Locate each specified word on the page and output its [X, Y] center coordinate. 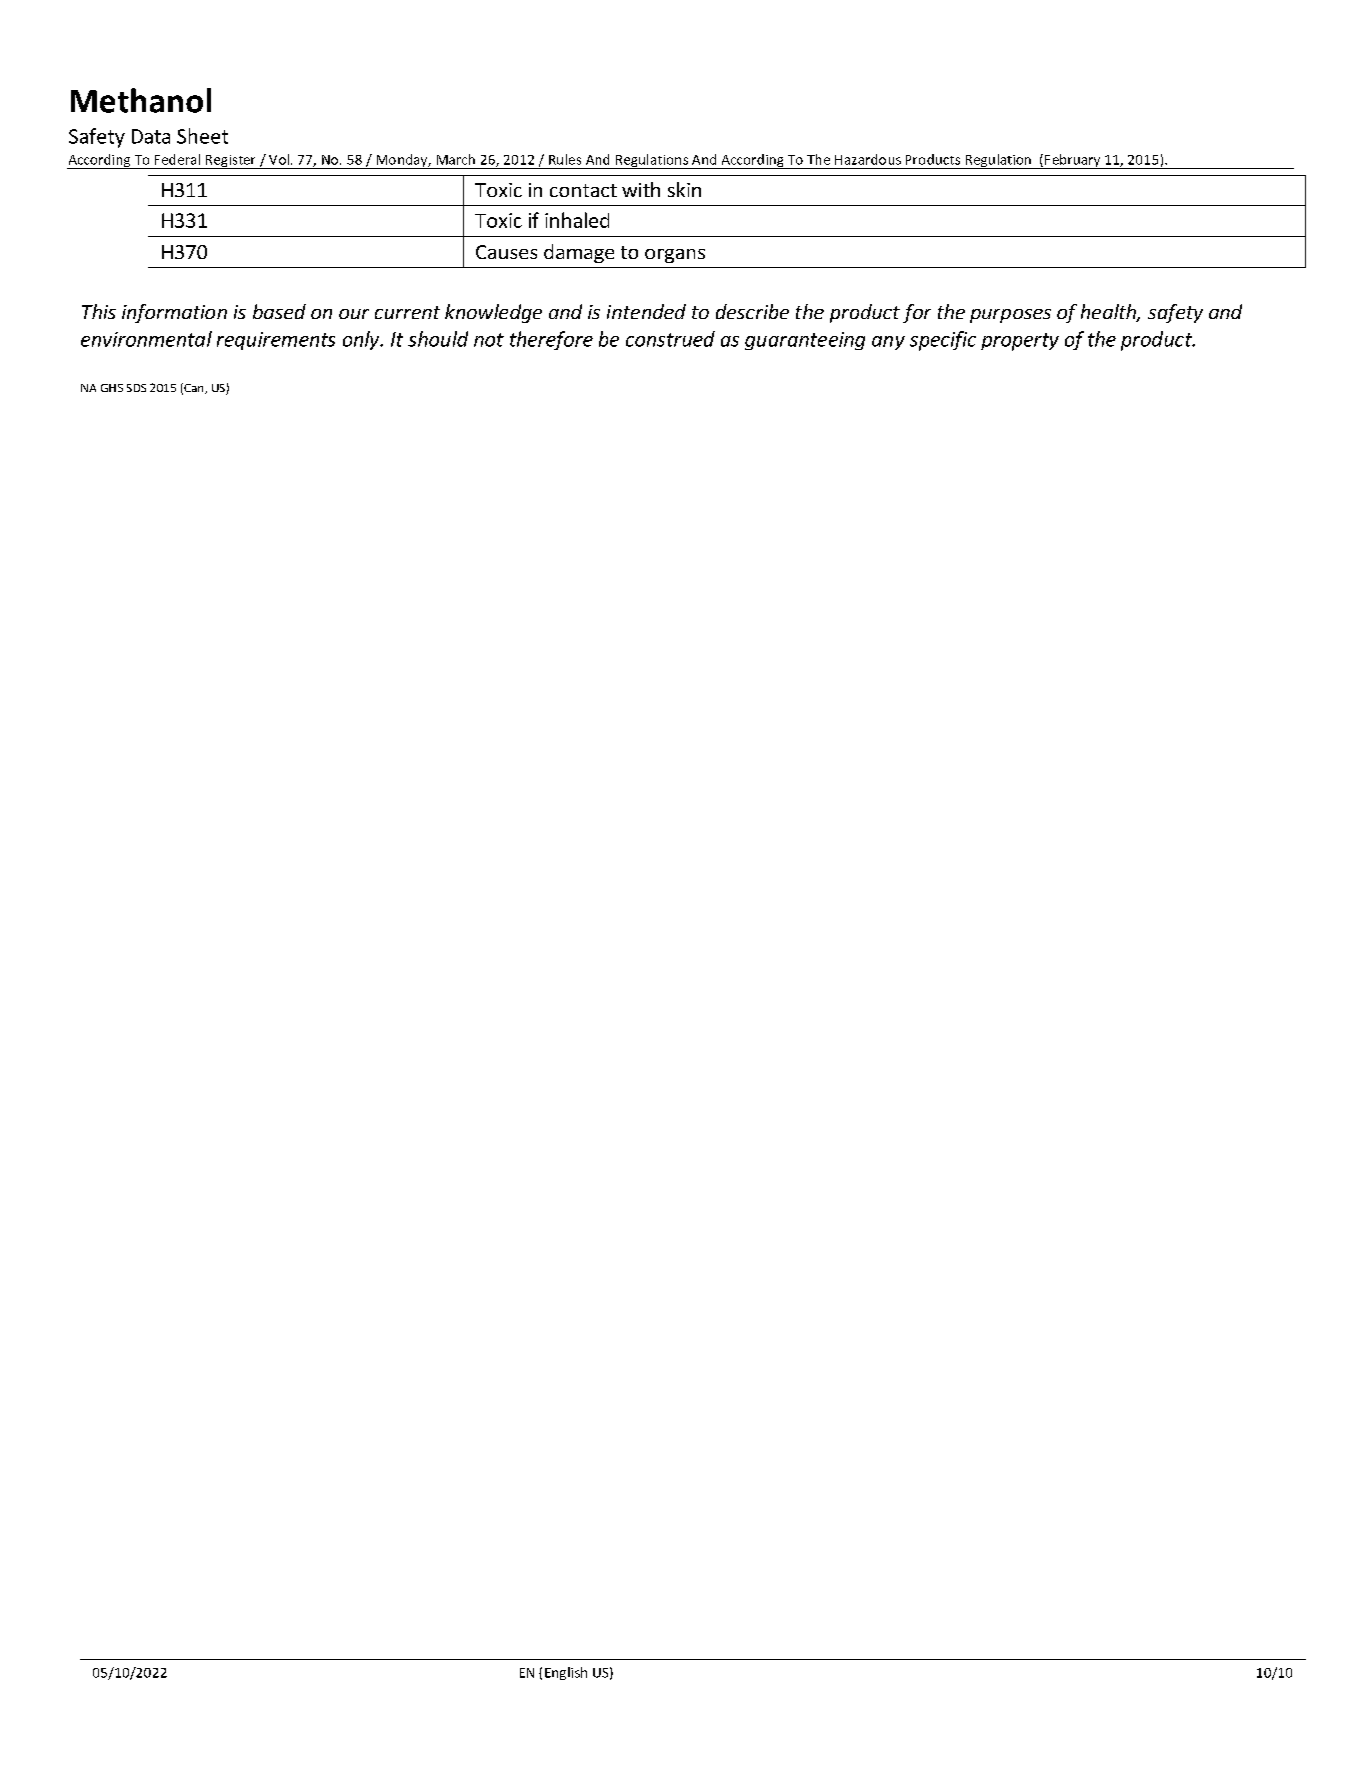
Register [230, 162]
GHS [112, 388]
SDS [136, 388]
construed [670, 339]
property [1020, 342]
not [489, 340]
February [1073, 161]
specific [943, 341]
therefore [551, 340]
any [888, 343]
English [566, 1673]
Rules [565, 159]
